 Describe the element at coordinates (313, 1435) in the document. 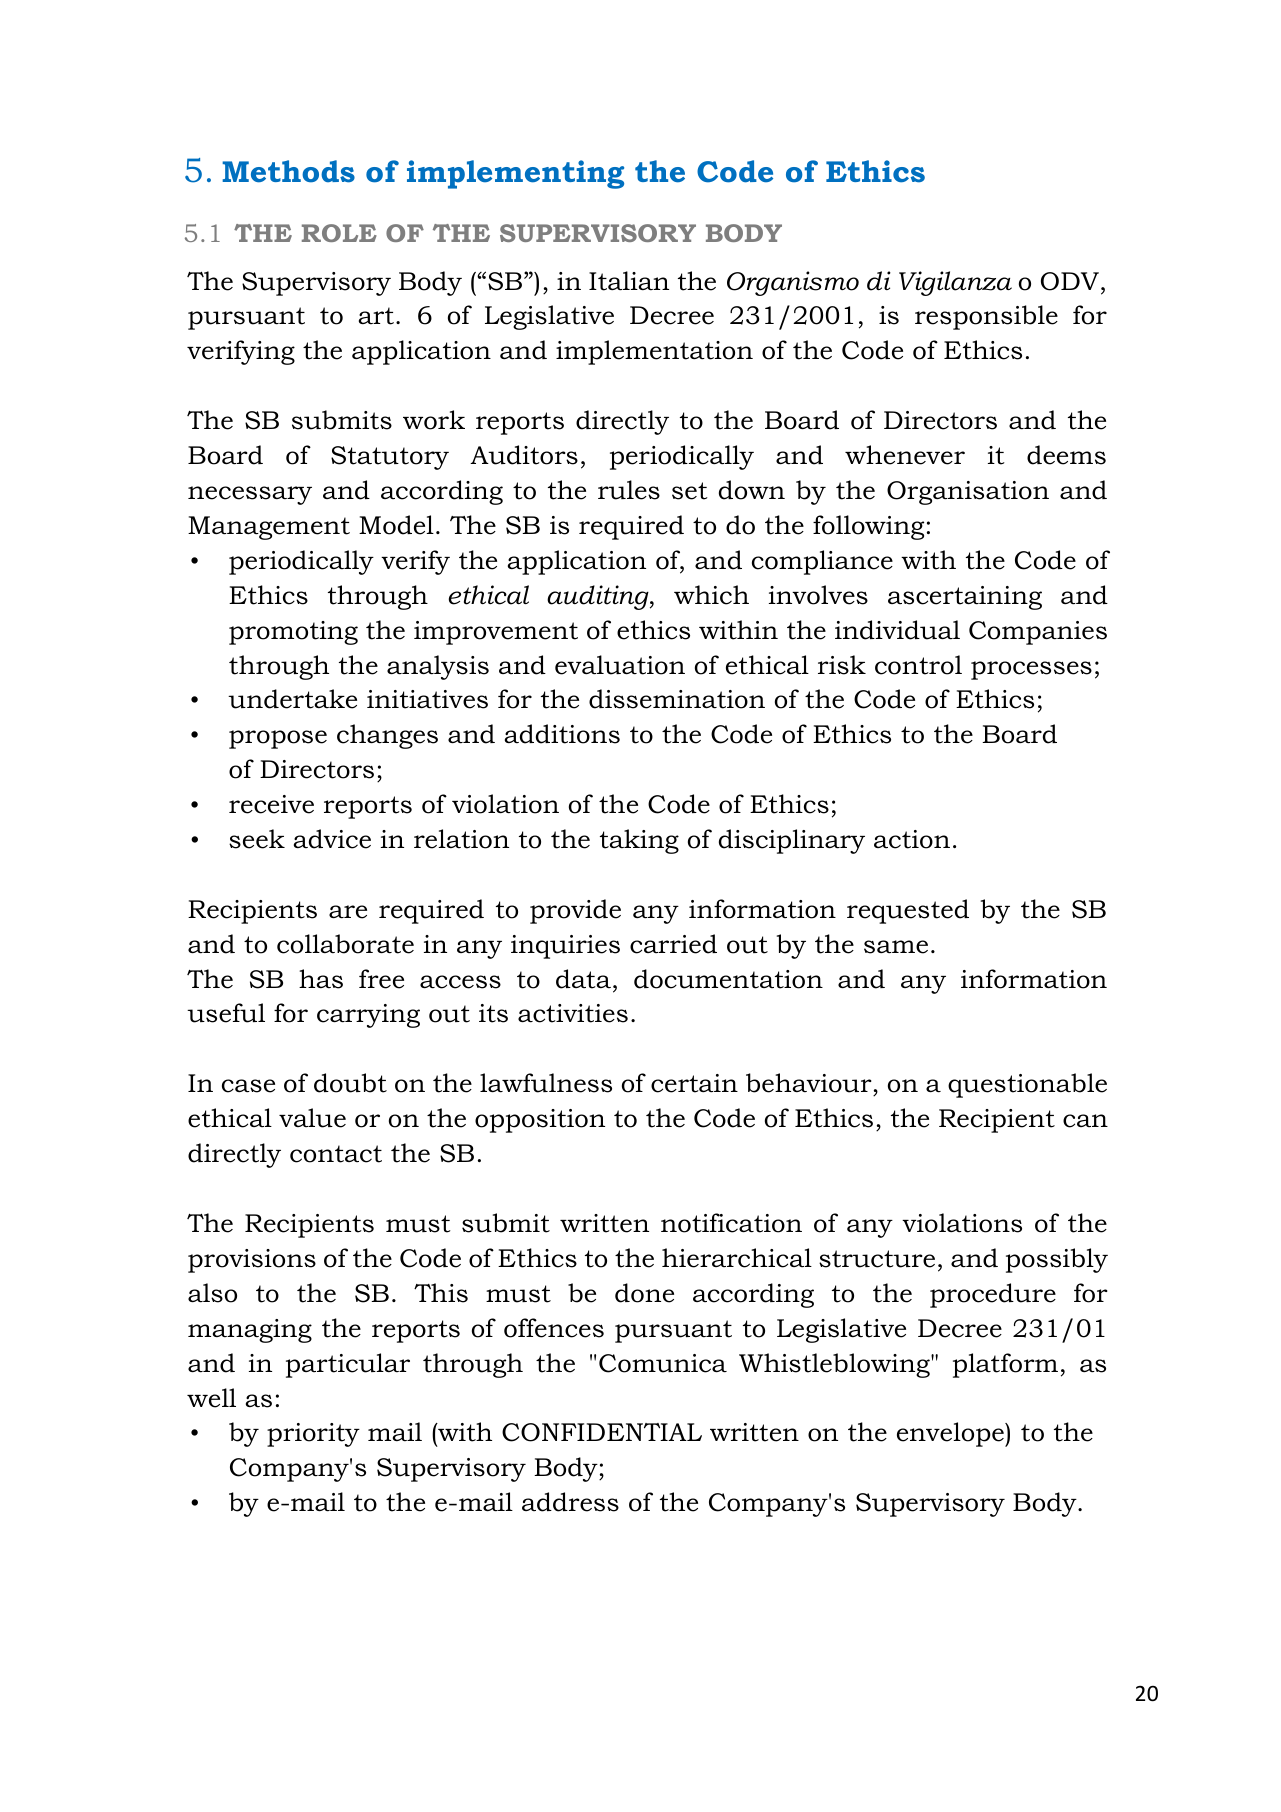

I see `priority` at that location.
